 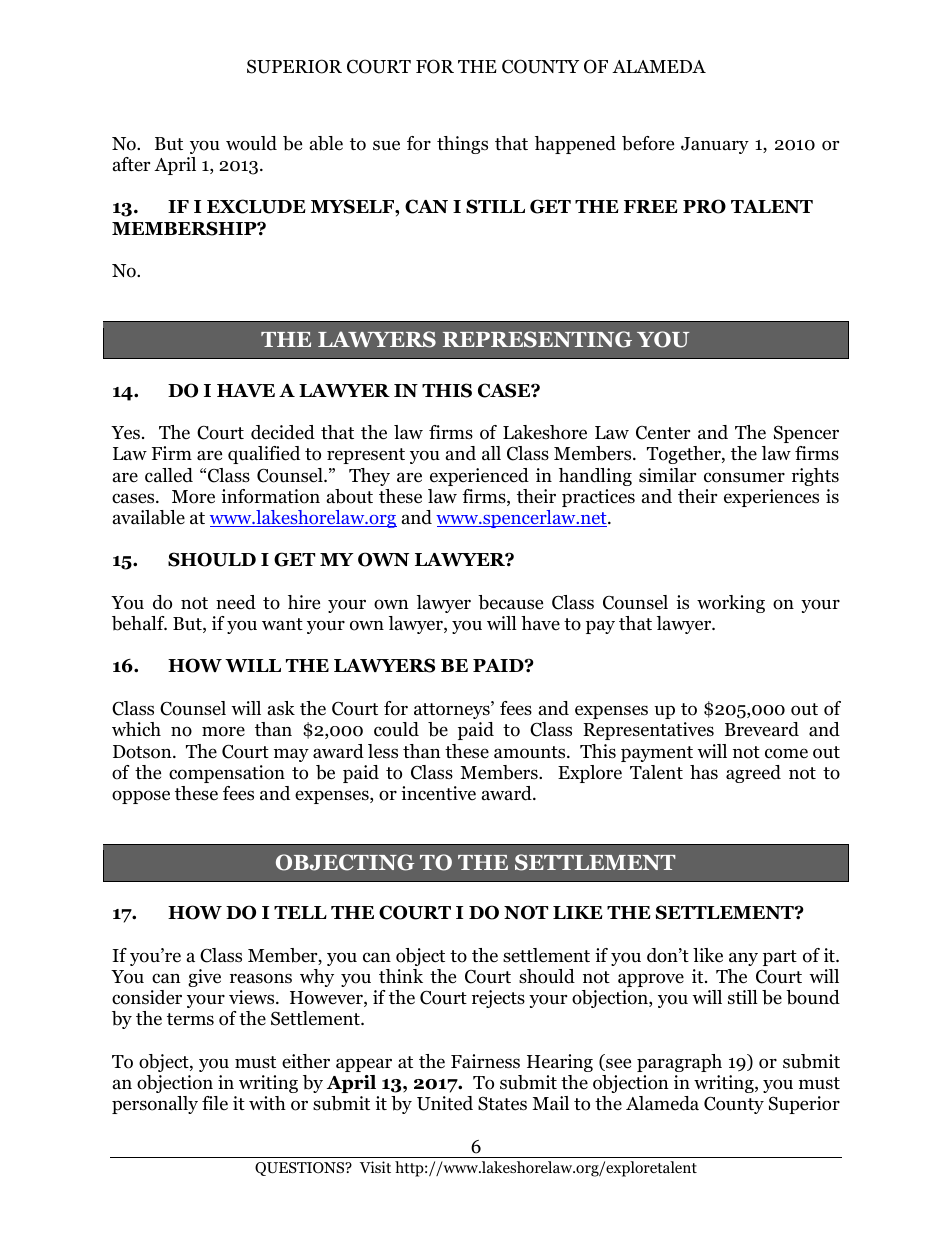 I want to click on United, so click(x=445, y=1103).
